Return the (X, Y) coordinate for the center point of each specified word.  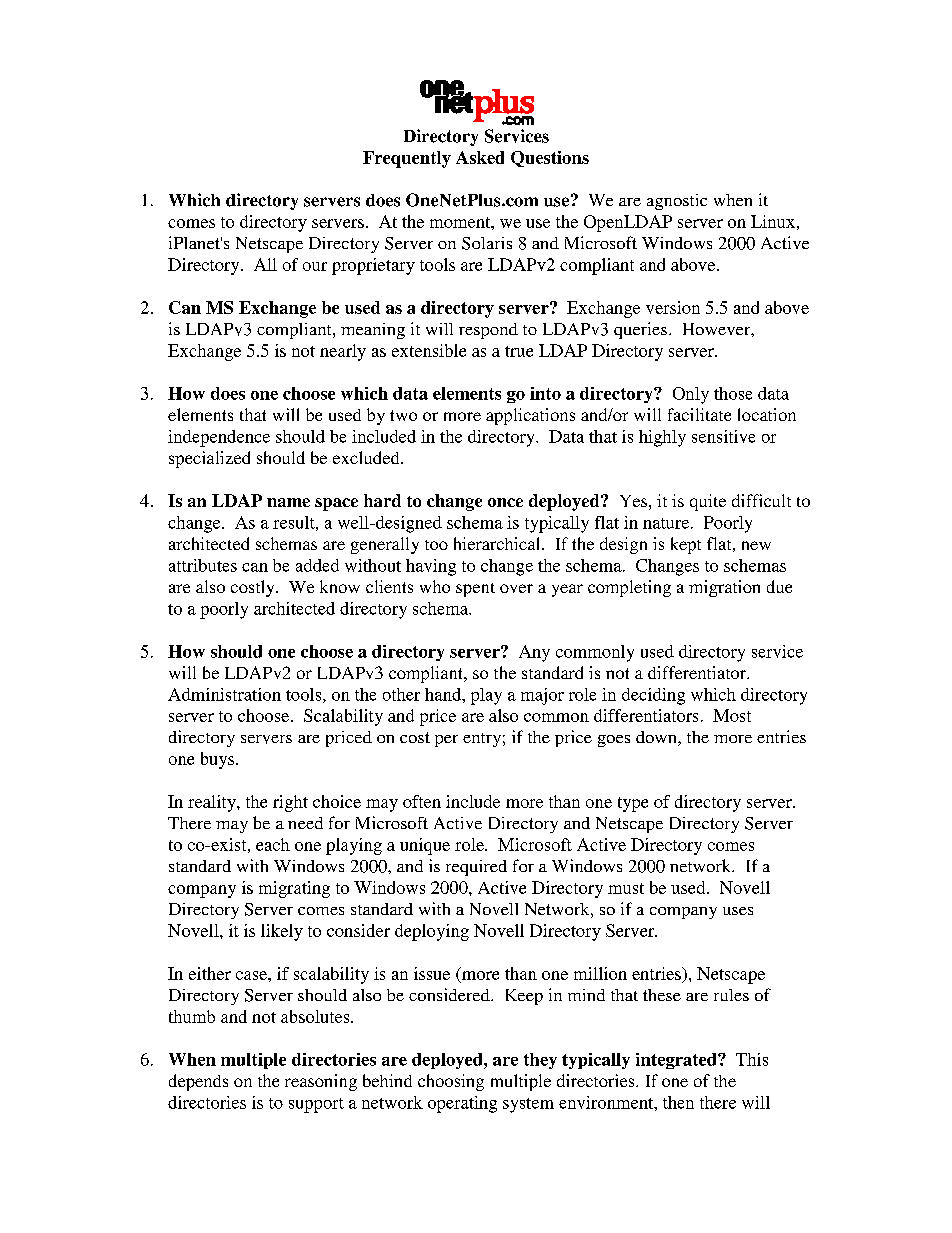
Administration (224, 694)
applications (530, 416)
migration (724, 588)
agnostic (677, 202)
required (476, 868)
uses (738, 911)
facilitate (699, 414)
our (315, 266)
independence (219, 438)
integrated (677, 1061)
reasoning (321, 1082)
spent (475, 590)
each (273, 844)
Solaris (487, 243)
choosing (451, 1082)
